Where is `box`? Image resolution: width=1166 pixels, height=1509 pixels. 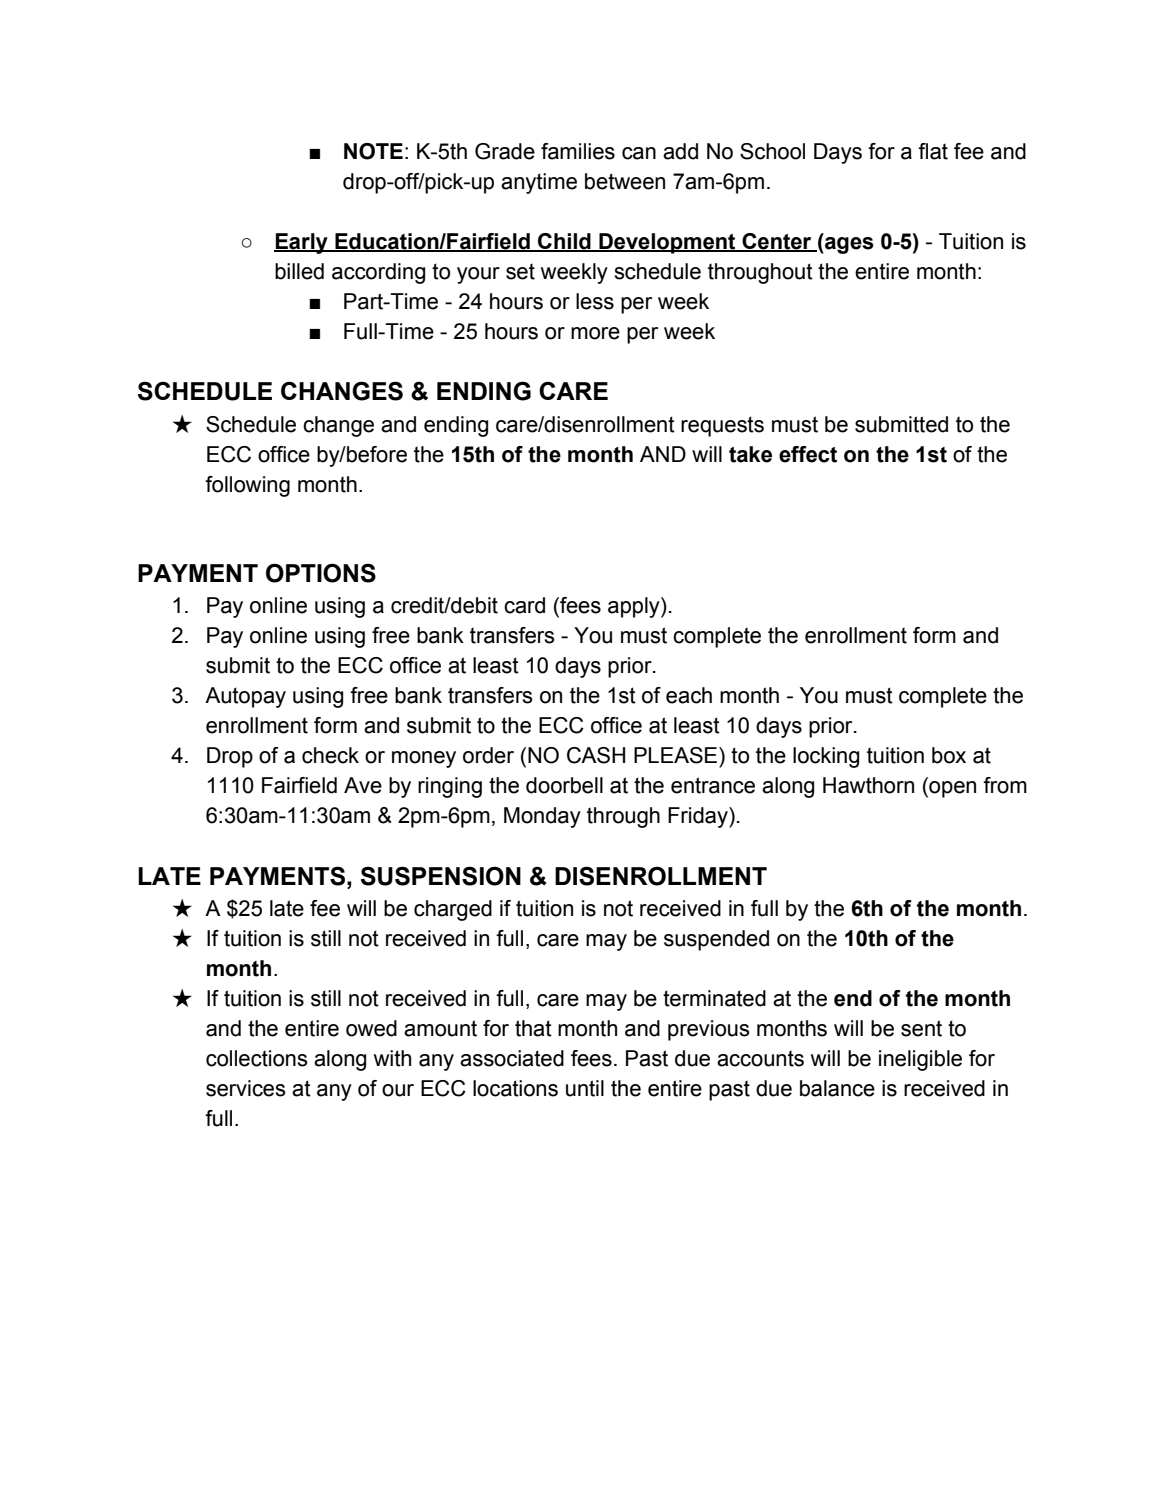
box is located at coordinates (949, 755).
